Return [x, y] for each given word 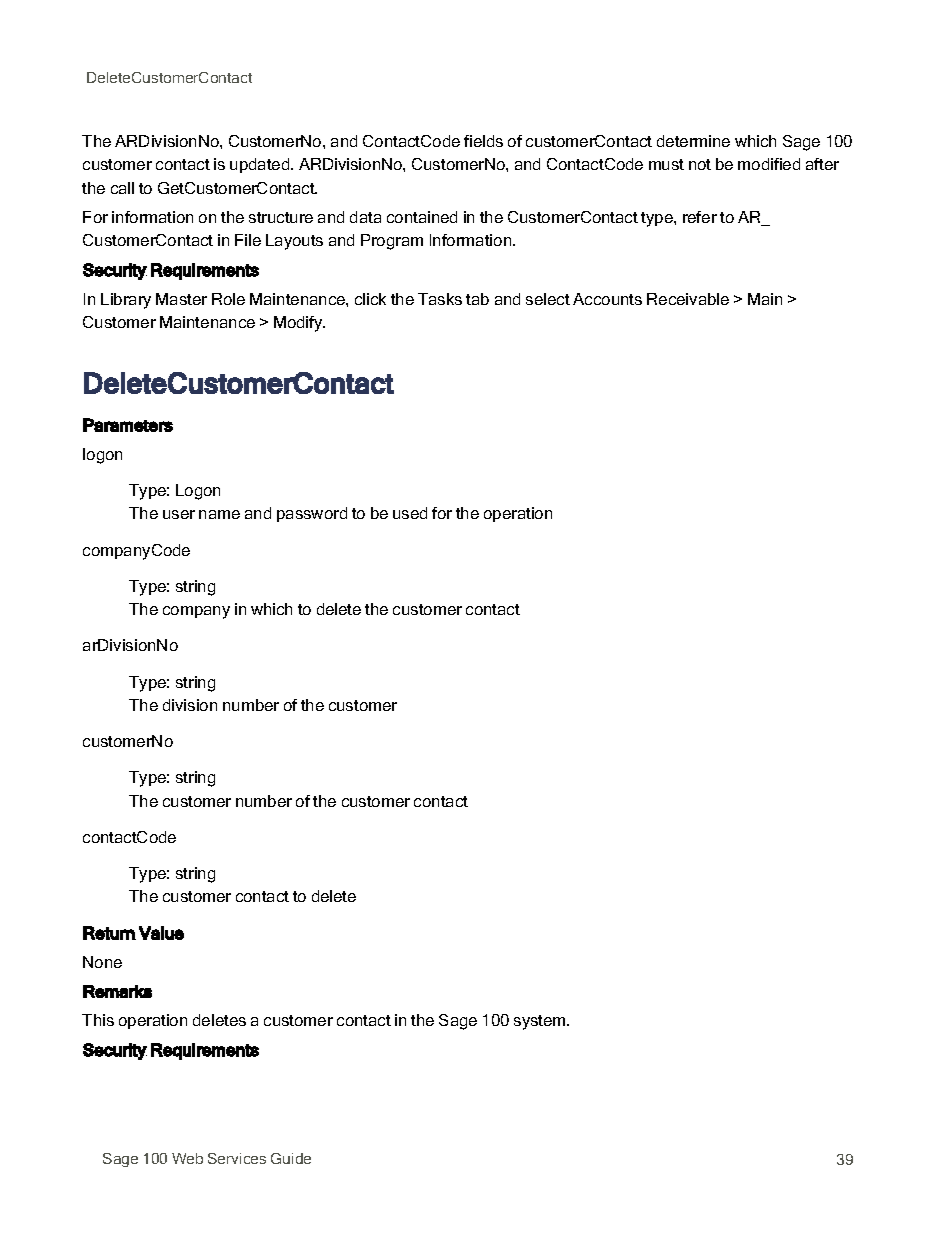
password [312, 514]
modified [769, 164]
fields [483, 141]
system [541, 1022]
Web [187, 1158]
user [179, 514]
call [122, 188]
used [410, 513]
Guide [291, 1158]
